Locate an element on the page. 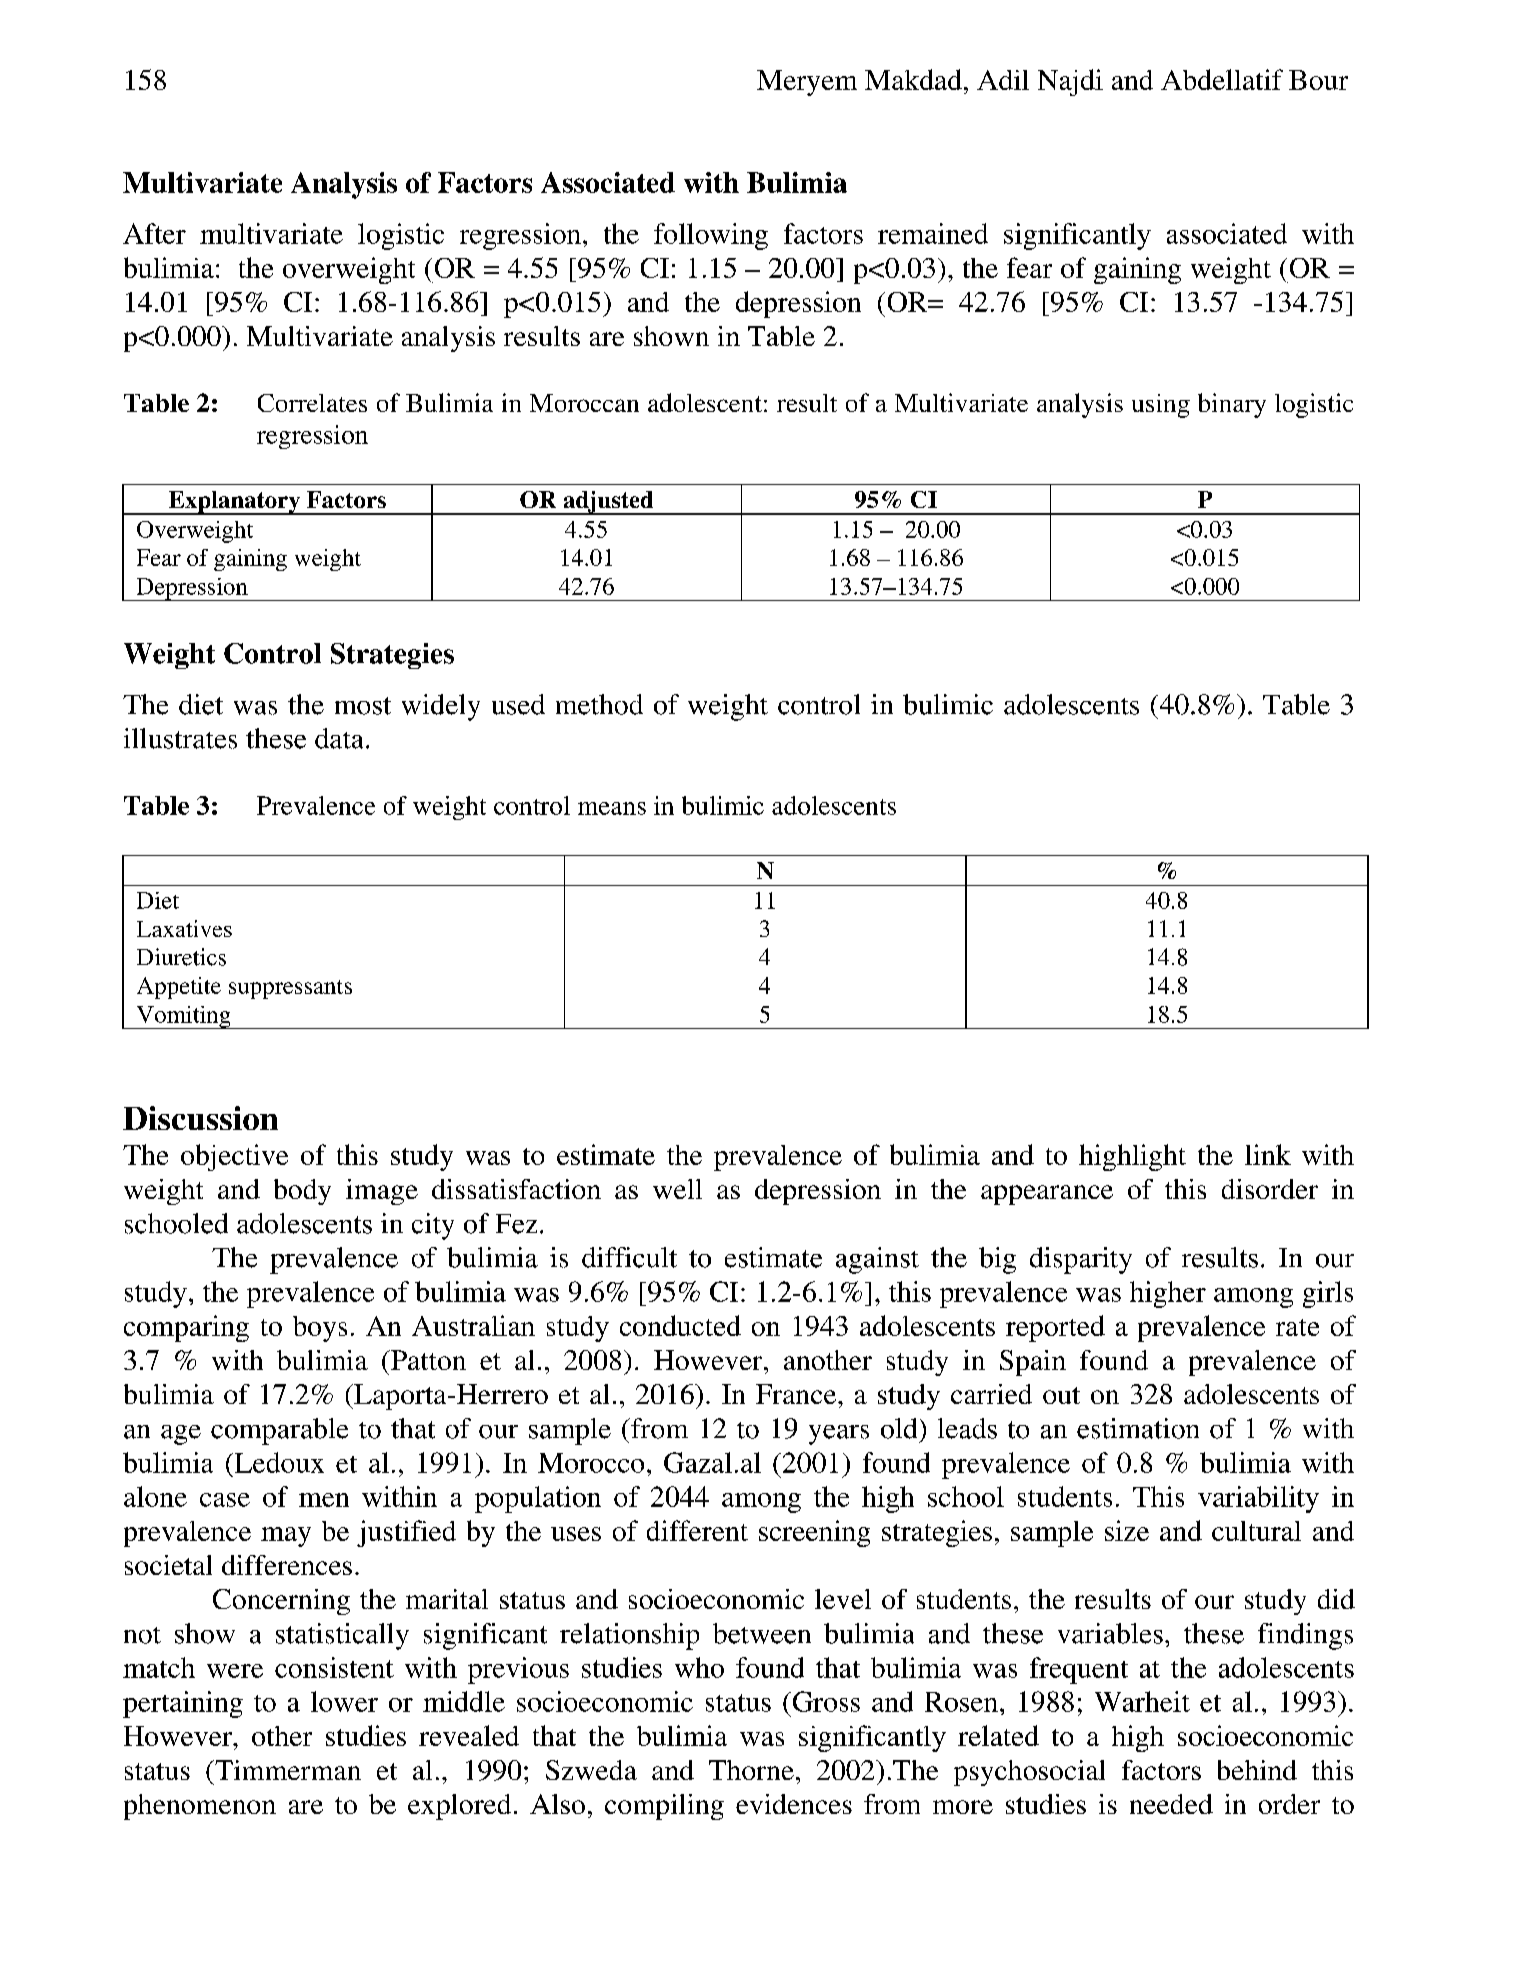 Image resolution: width=1515 pixels, height=1961 pixels. estimation is located at coordinates (1138, 1428).
